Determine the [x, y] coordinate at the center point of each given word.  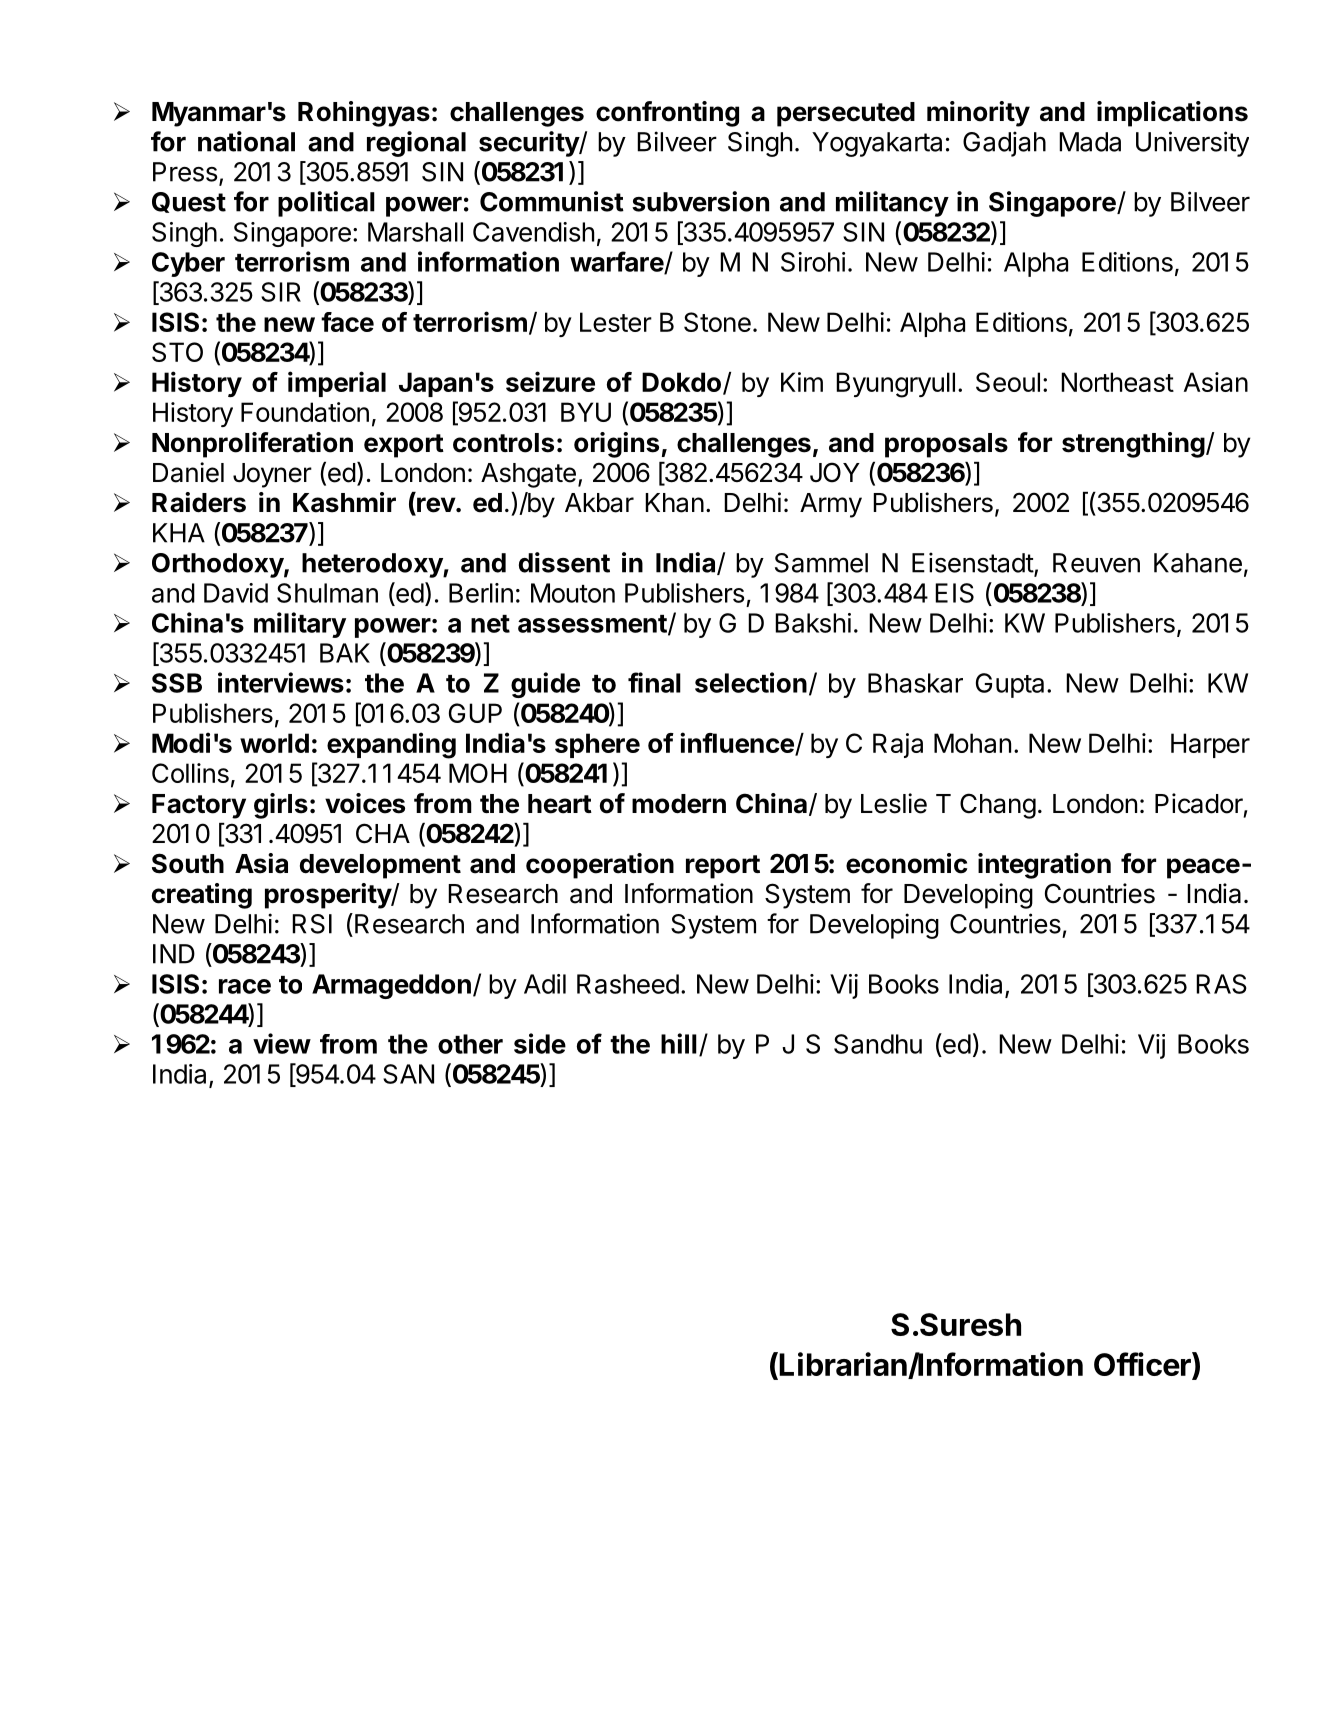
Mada [1090, 142]
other [470, 1044]
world [274, 743]
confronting [667, 114]
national [246, 141]
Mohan [972, 743]
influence [738, 744]
